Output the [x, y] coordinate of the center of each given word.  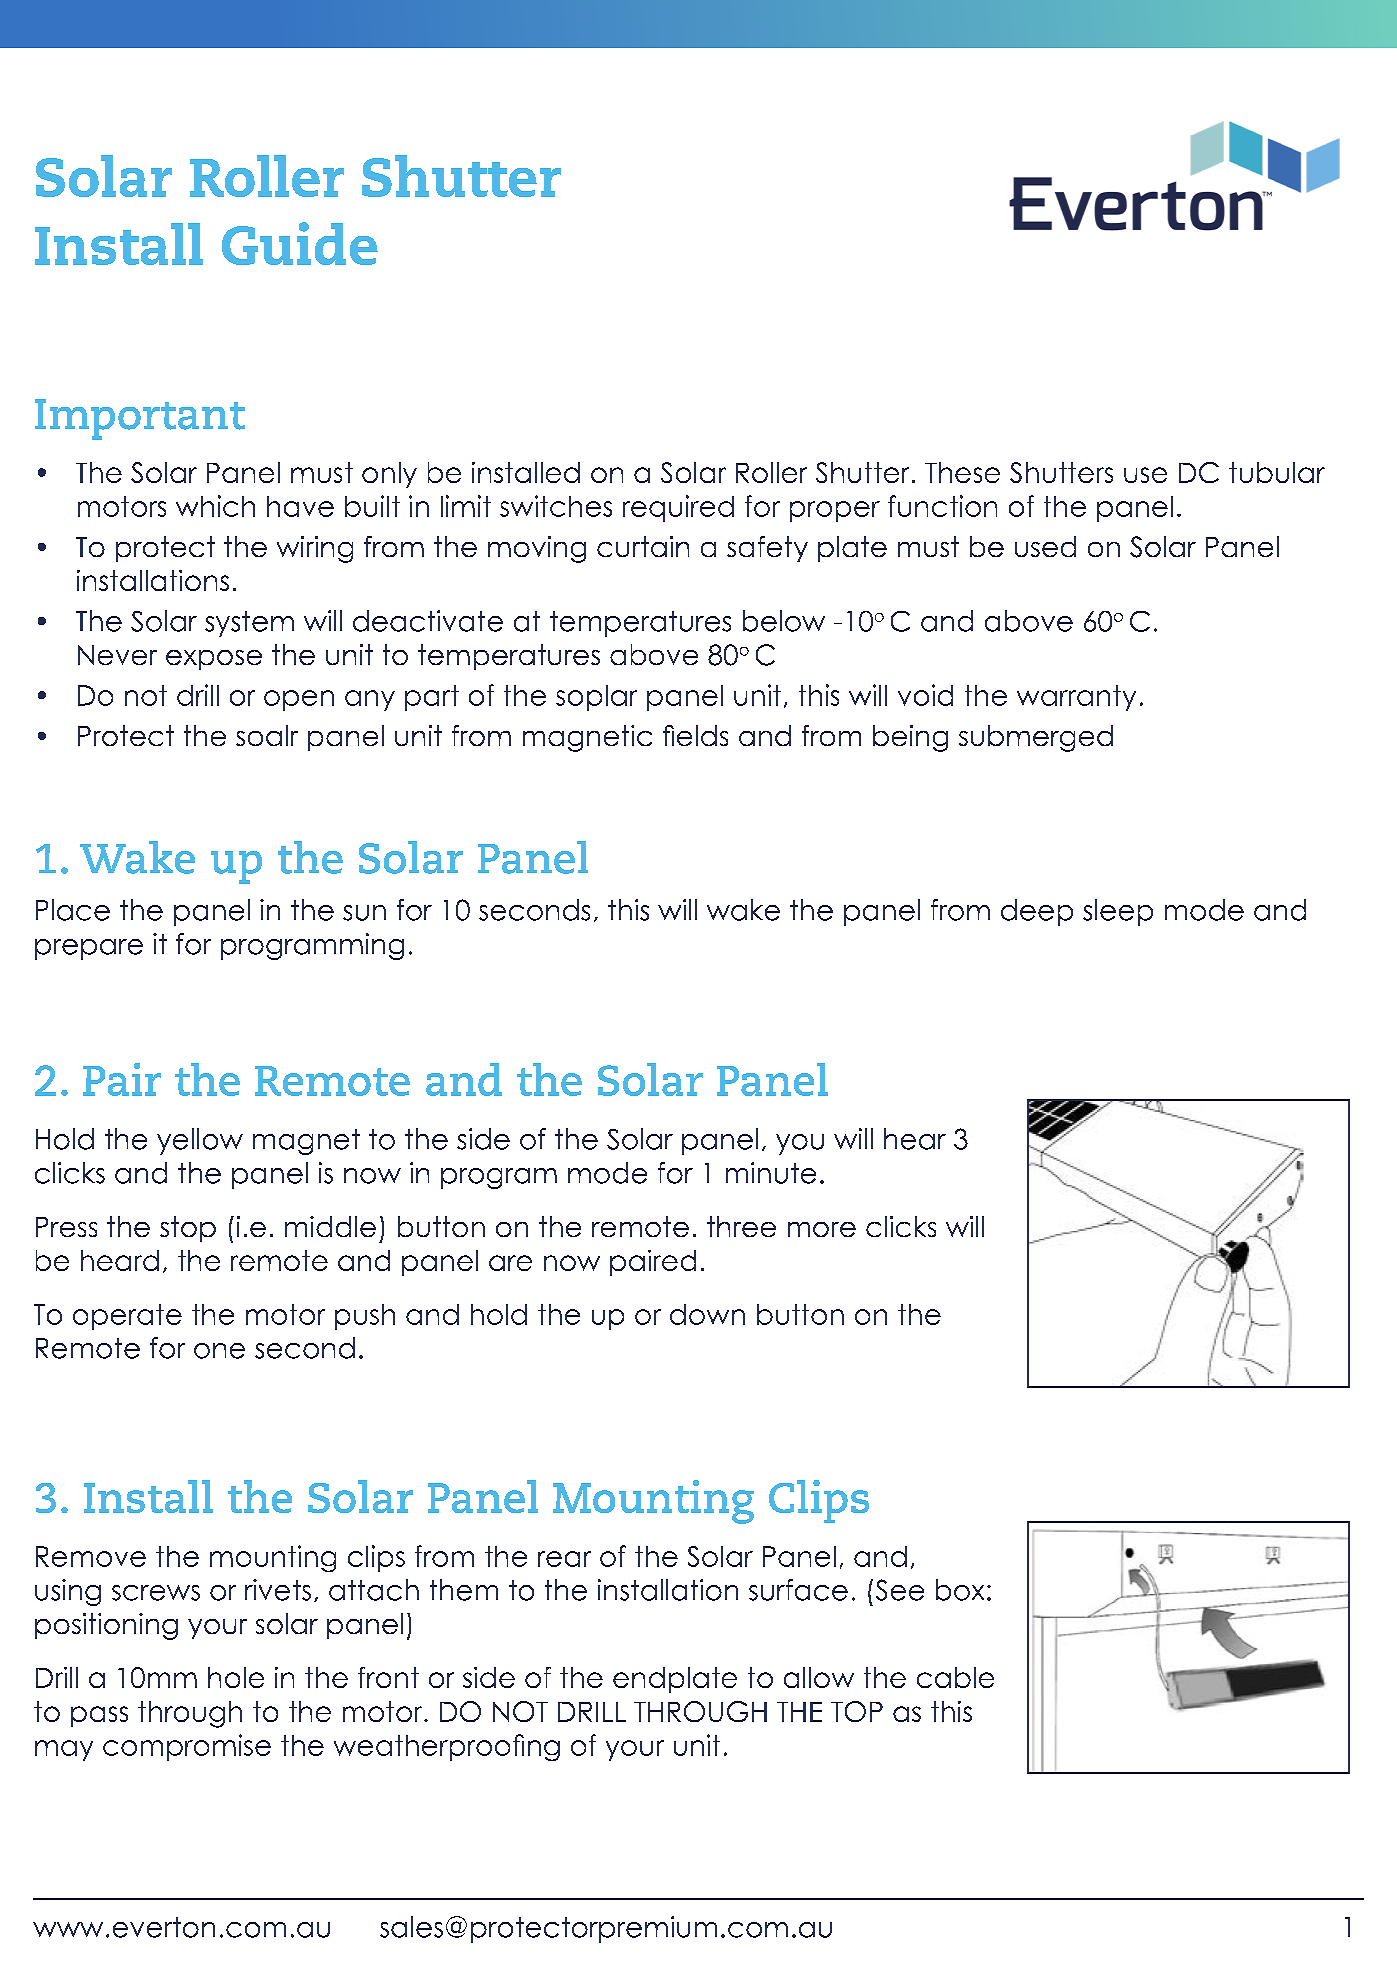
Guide [300, 243]
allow [819, 1677]
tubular [1277, 472]
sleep [1118, 912]
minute [771, 1173]
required [678, 508]
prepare [89, 949]
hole [236, 1677]
